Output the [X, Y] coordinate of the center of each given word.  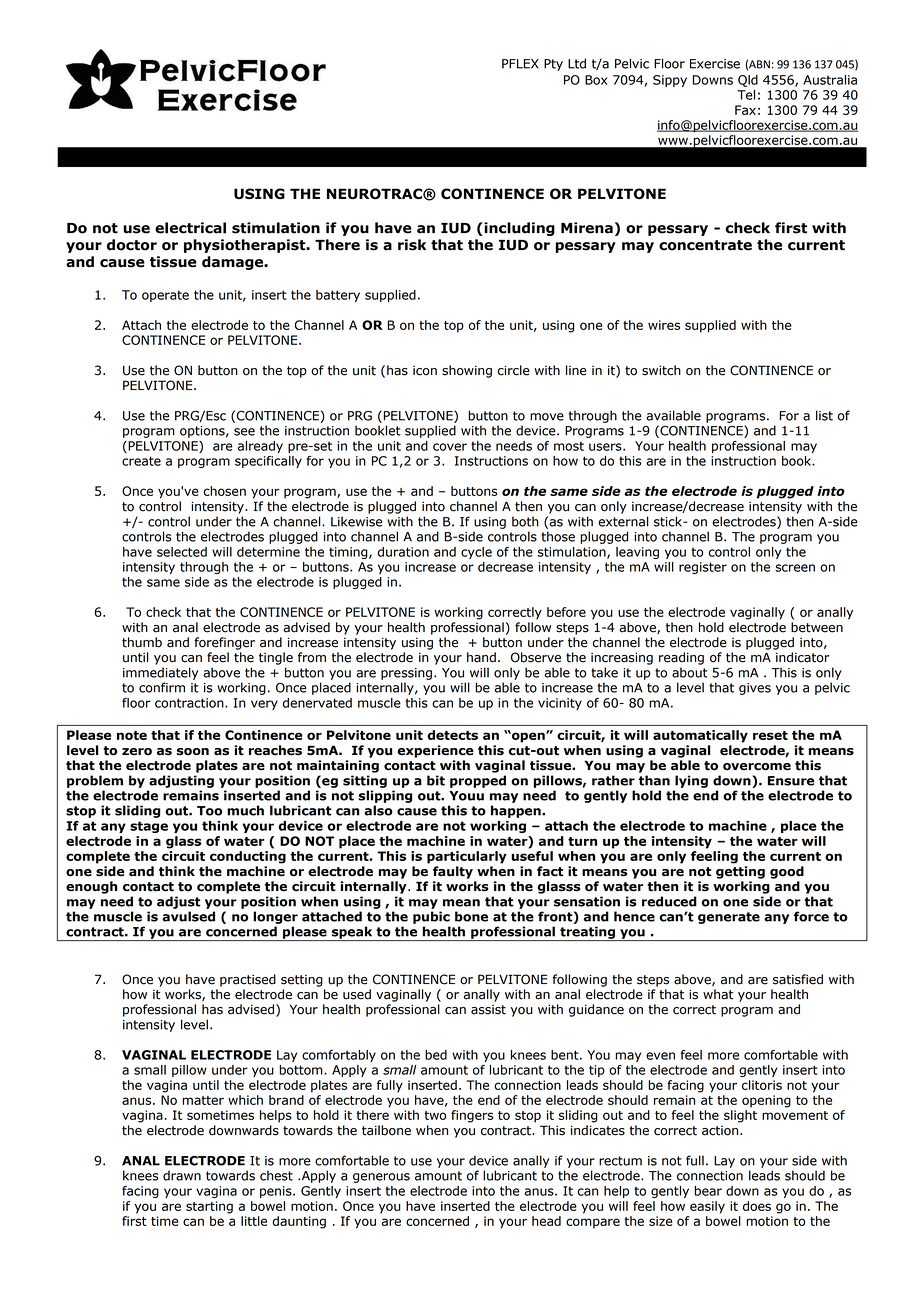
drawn [182, 1175]
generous [381, 1178]
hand [481, 657]
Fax [745, 110]
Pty [553, 65]
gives [755, 689]
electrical [190, 228]
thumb [142, 642]
